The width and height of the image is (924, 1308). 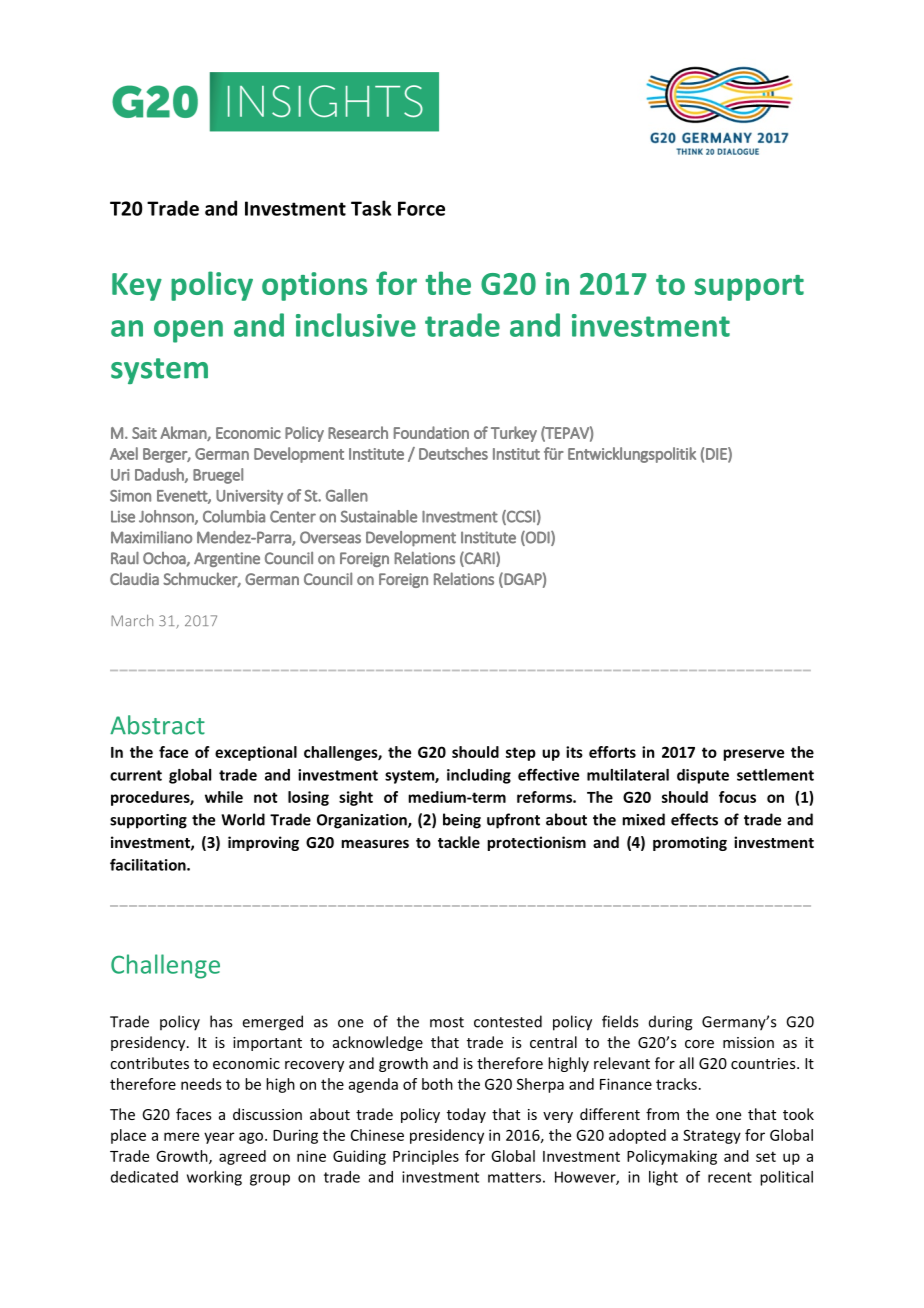 I want to click on promoting, so click(x=690, y=843).
